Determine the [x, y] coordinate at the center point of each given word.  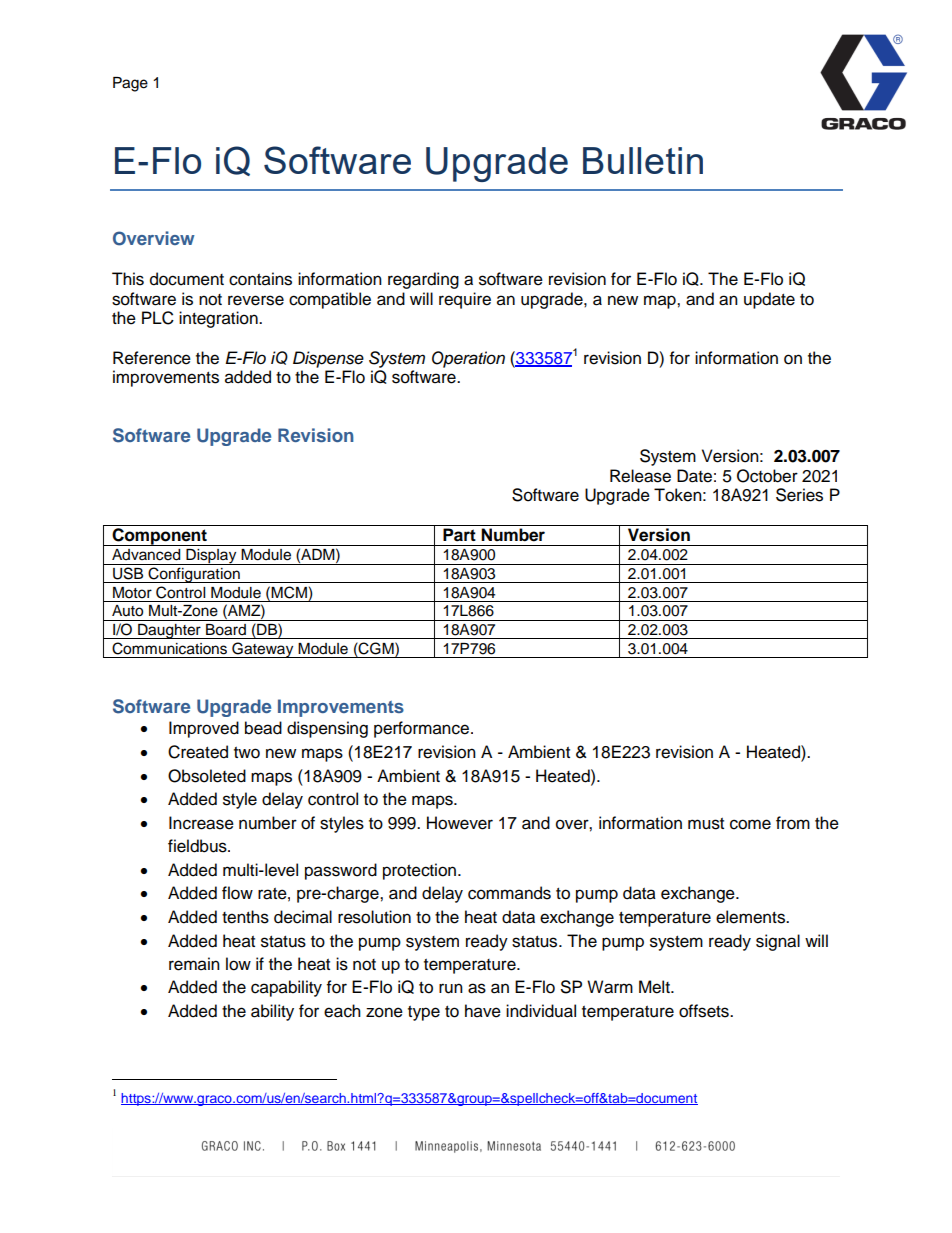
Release [640, 476]
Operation [468, 359]
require [465, 300]
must [706, 824]
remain [194, 964]
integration [219, 319]
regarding [423, 280]
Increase [201, 823]
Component [159, 537]
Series [799, 495]
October [767, 476]
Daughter [169, 631]
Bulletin [643, 160]
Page [130, 84]
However [460, 823]
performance [421, 729]
